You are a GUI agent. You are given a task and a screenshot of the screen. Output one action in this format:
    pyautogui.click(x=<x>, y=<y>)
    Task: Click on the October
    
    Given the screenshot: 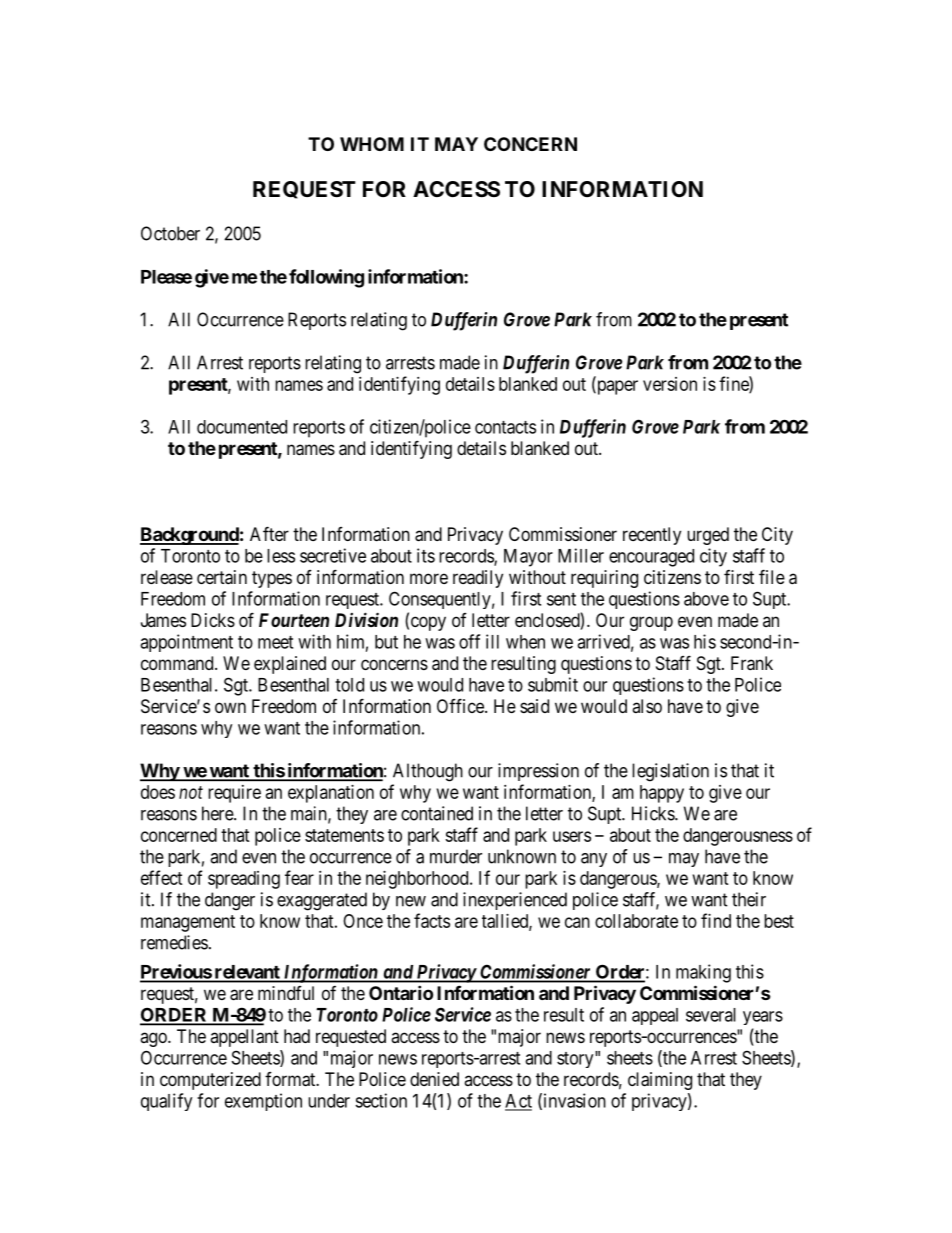 What is the action you would take?
    pyautogui.click(x=170, y=233)
